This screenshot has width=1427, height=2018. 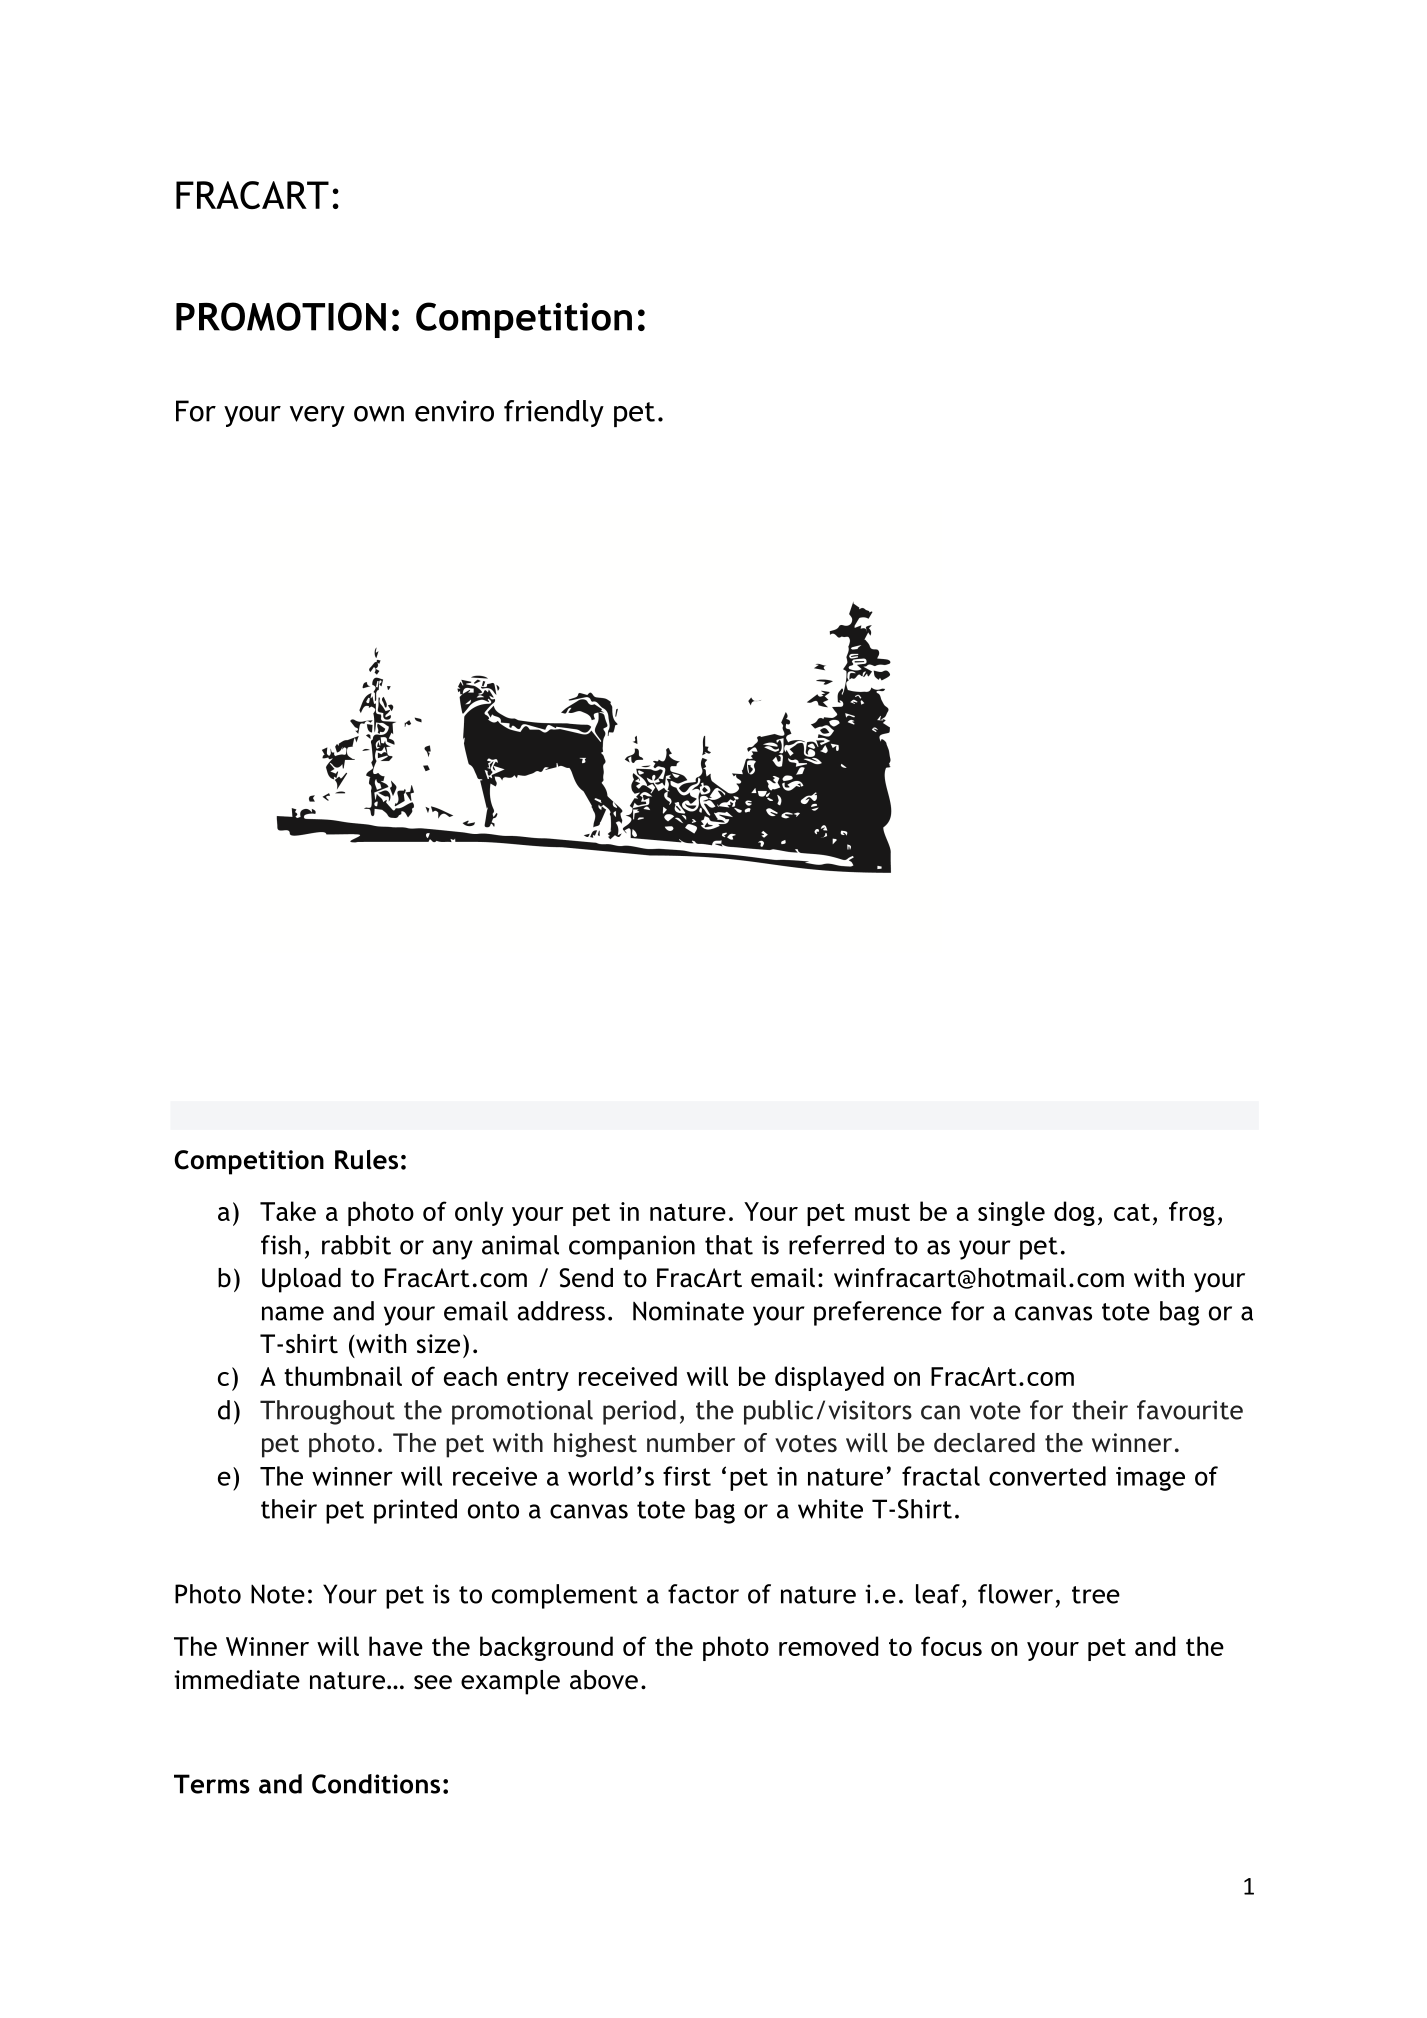 I want to click on above, so click(x=604, y=1680).
